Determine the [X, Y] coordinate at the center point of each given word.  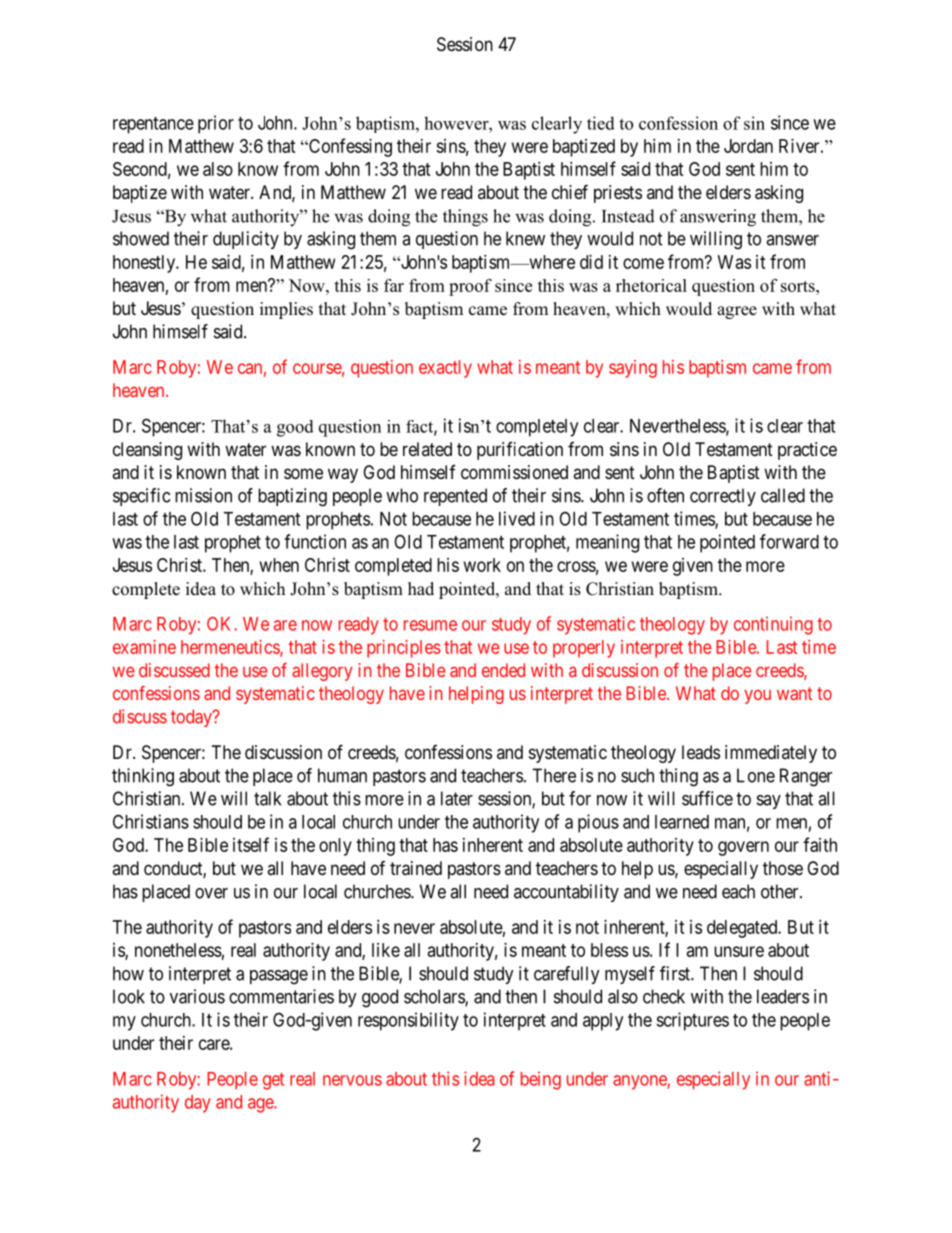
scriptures [692, 1021]
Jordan [748, 146]
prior [216, 124]
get [273, 1081]
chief [570, 191]
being [541, 1080]
